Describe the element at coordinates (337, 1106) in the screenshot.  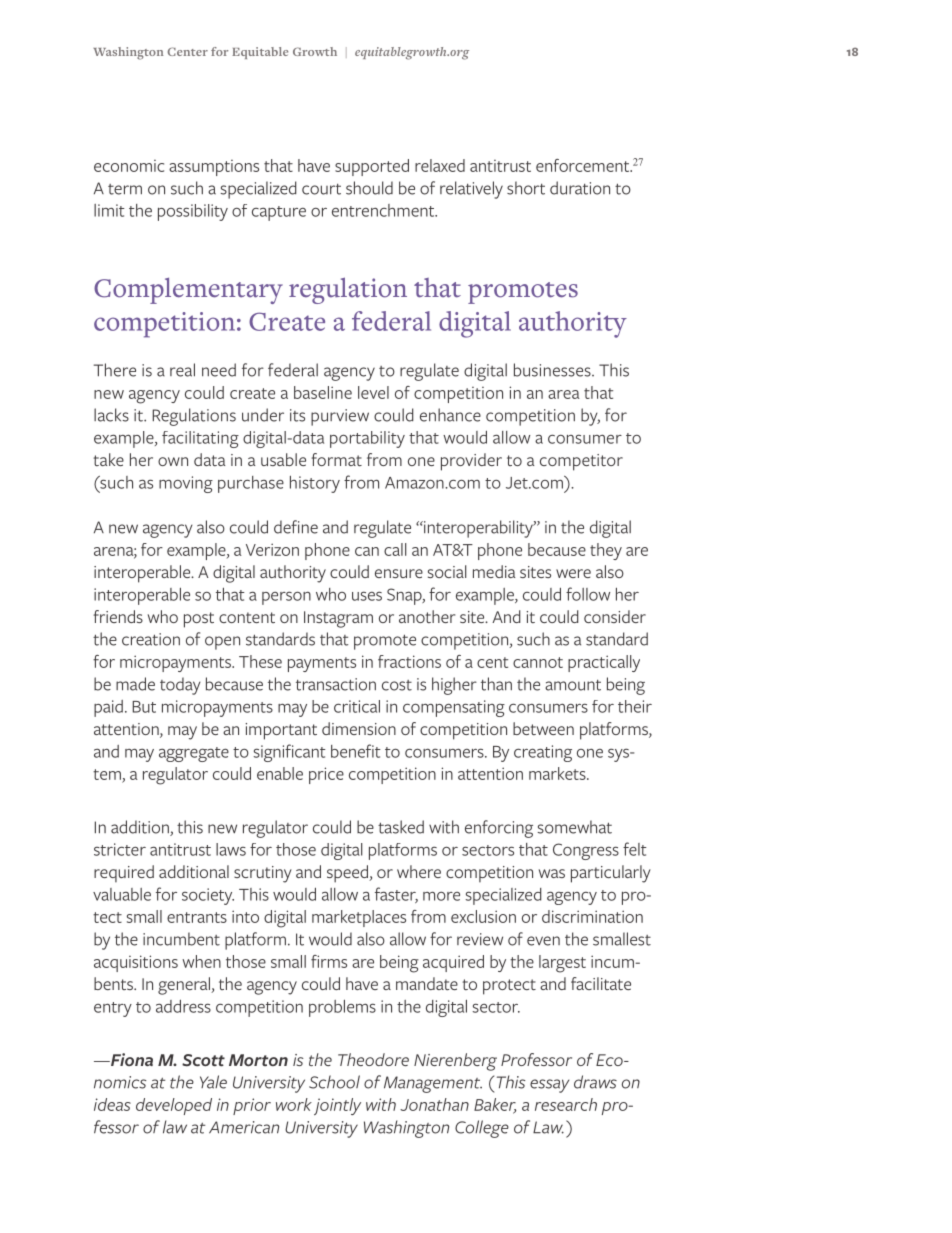
I see `jointly` at that location.
